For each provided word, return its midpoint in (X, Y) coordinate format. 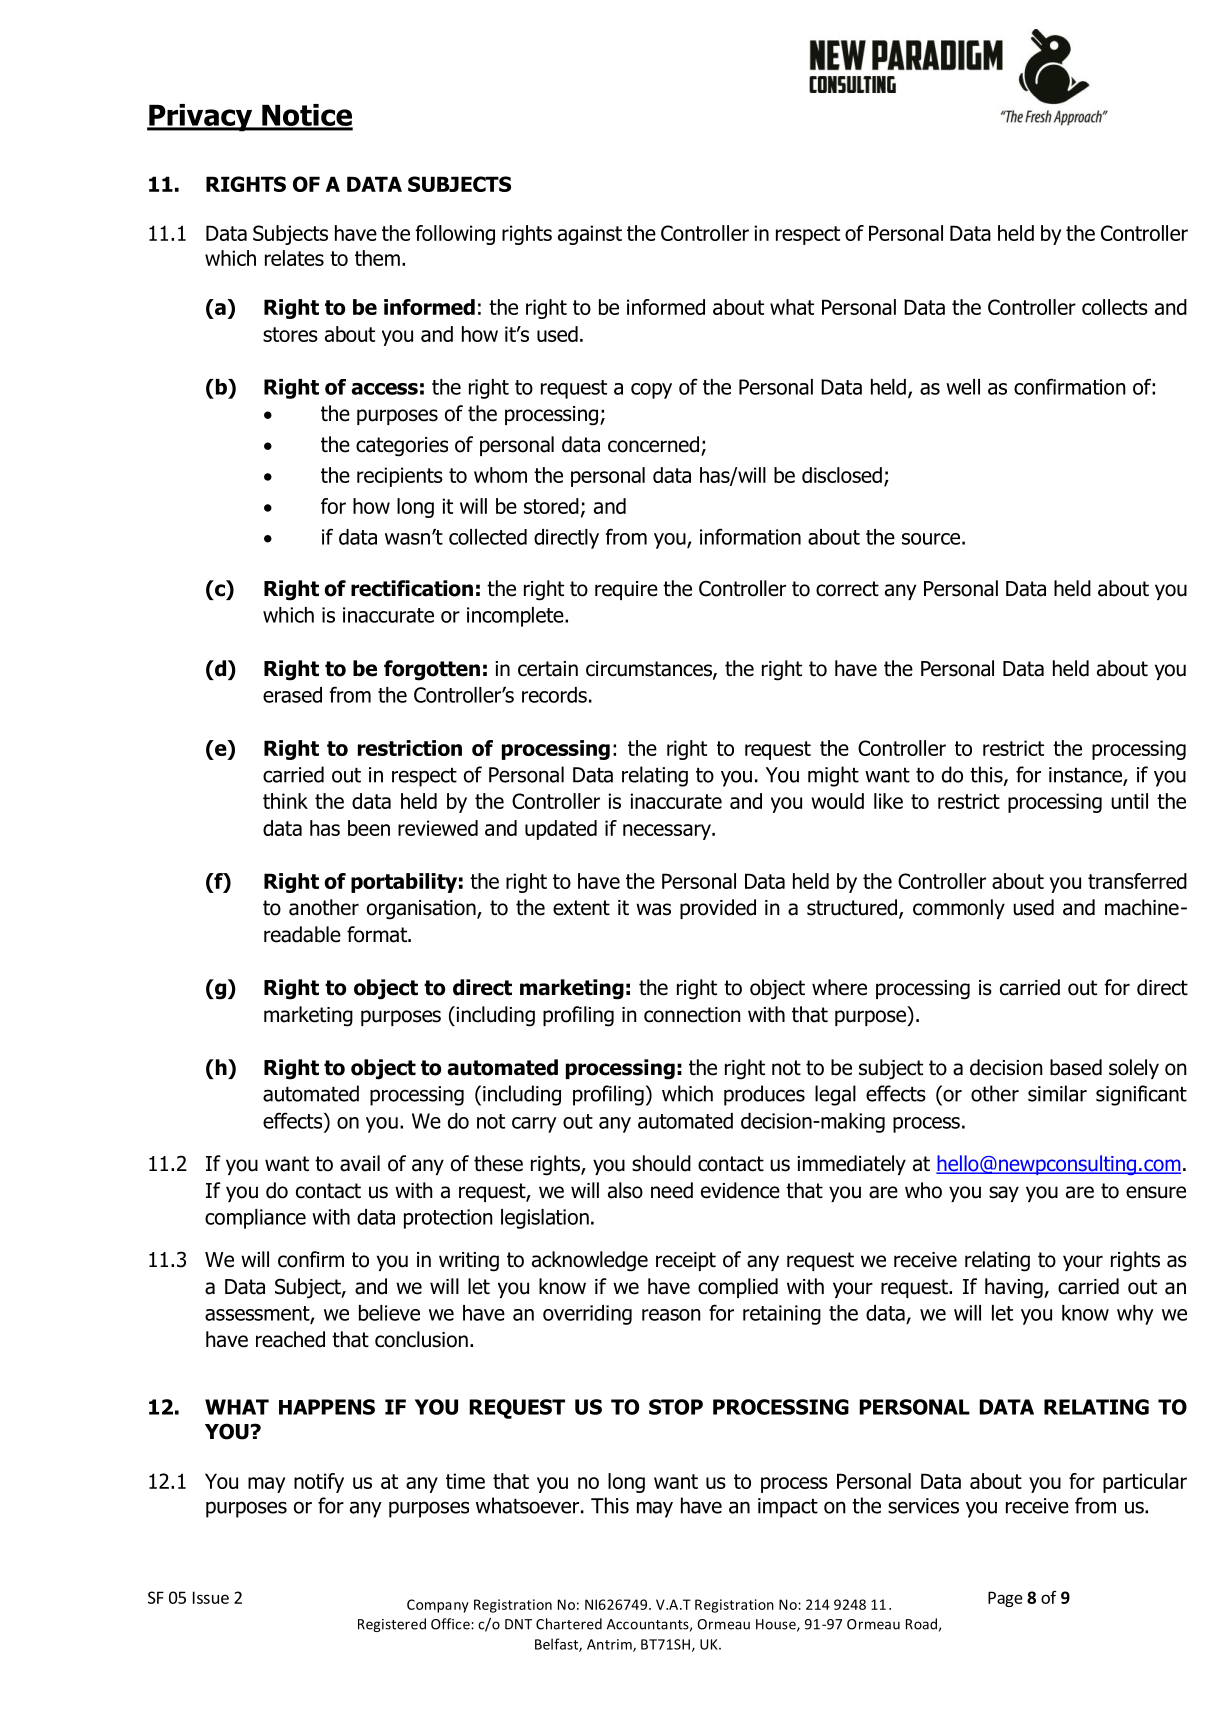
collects (1115, 307)
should (661, 1163)
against (590, 235)
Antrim (610, 1645)
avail (360, 1163)
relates (294, 258)
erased (292, 695)
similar (1057, 1093)
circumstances (650, 670)
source (931, 539)
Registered (392, 1625)
